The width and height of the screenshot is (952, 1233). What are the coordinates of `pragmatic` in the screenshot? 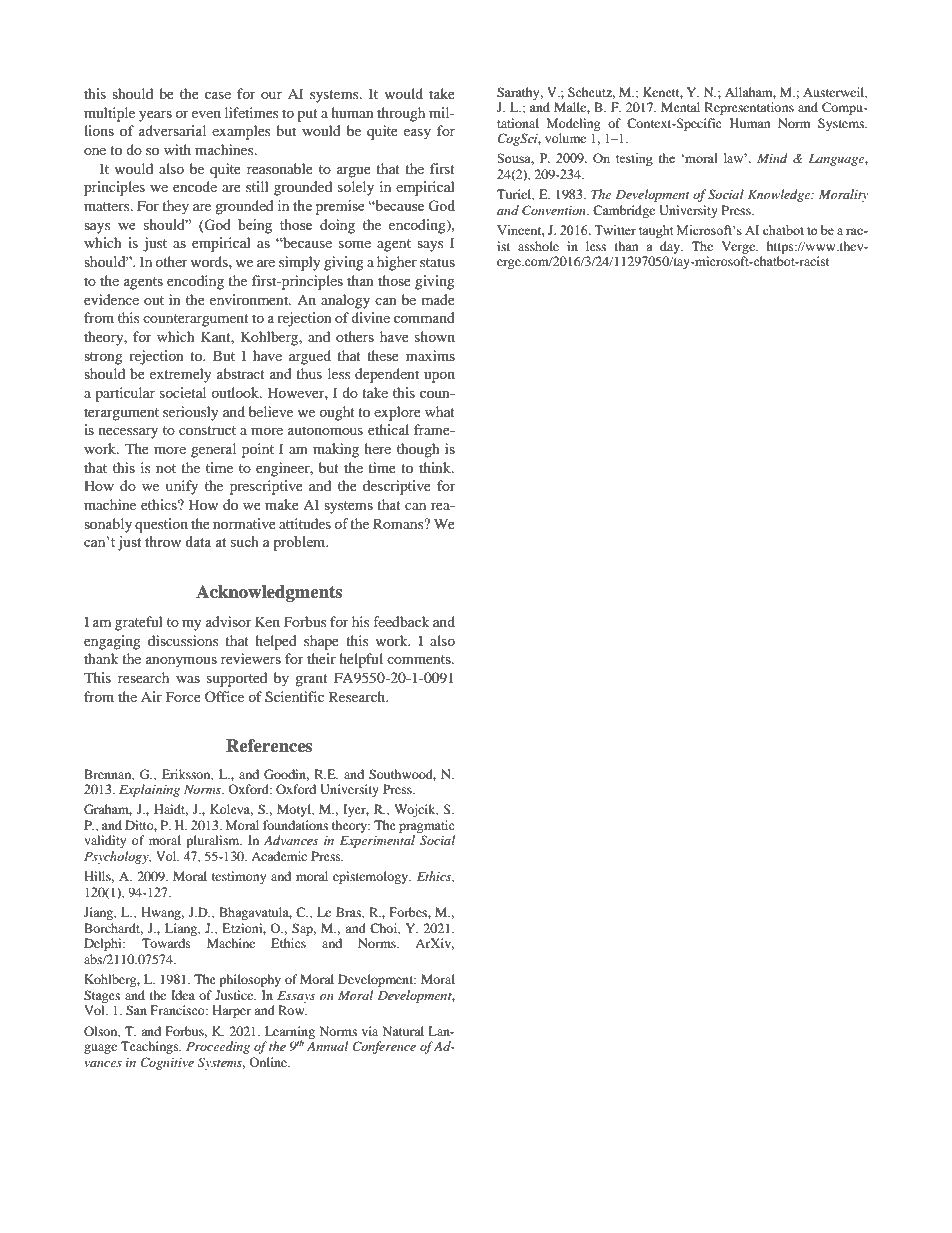 It's located at (427, 826).
